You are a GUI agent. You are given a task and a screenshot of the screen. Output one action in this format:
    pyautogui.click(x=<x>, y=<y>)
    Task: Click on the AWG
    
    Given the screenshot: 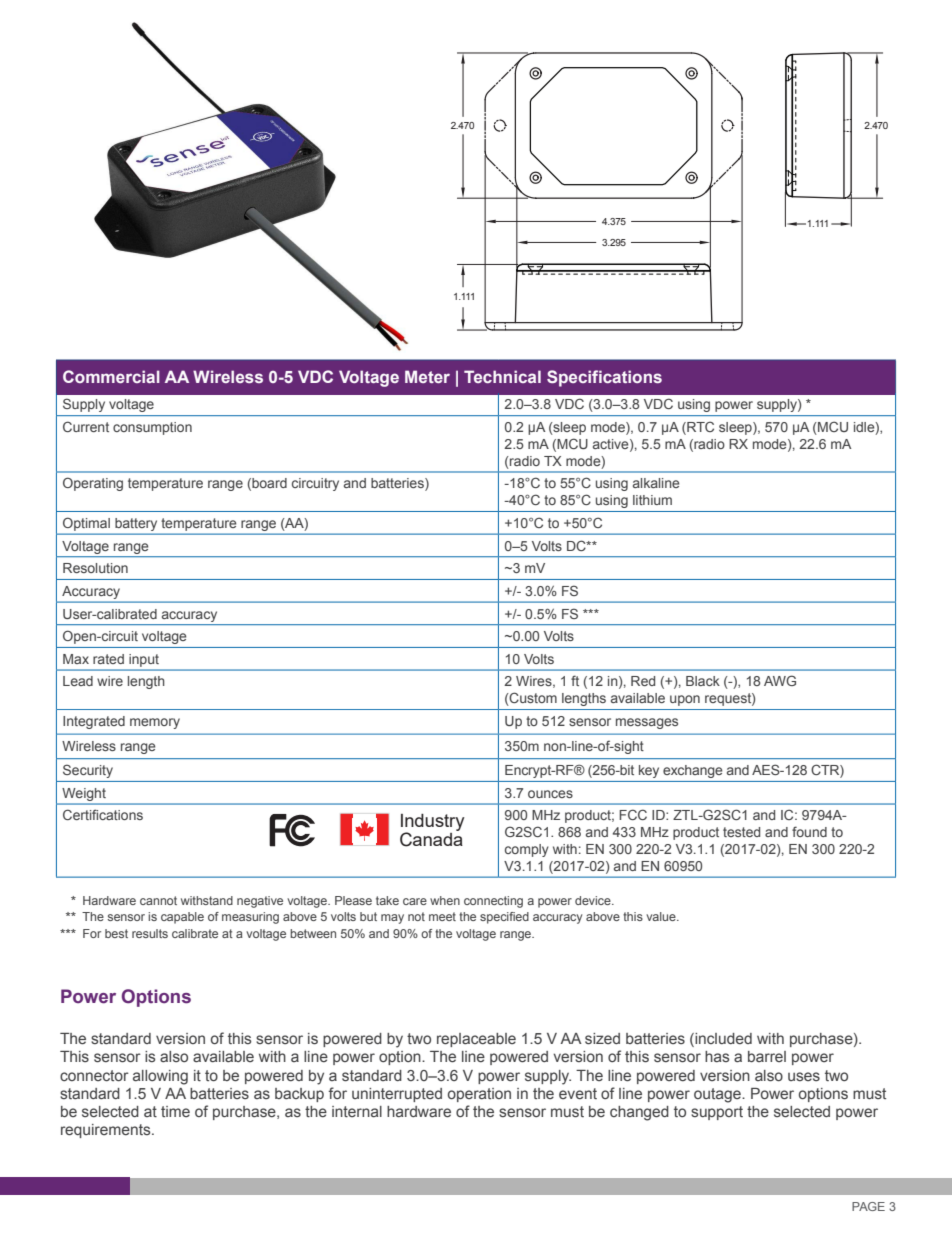 What is the action you would take?
    pyautogui.click(x=780, y=680)
